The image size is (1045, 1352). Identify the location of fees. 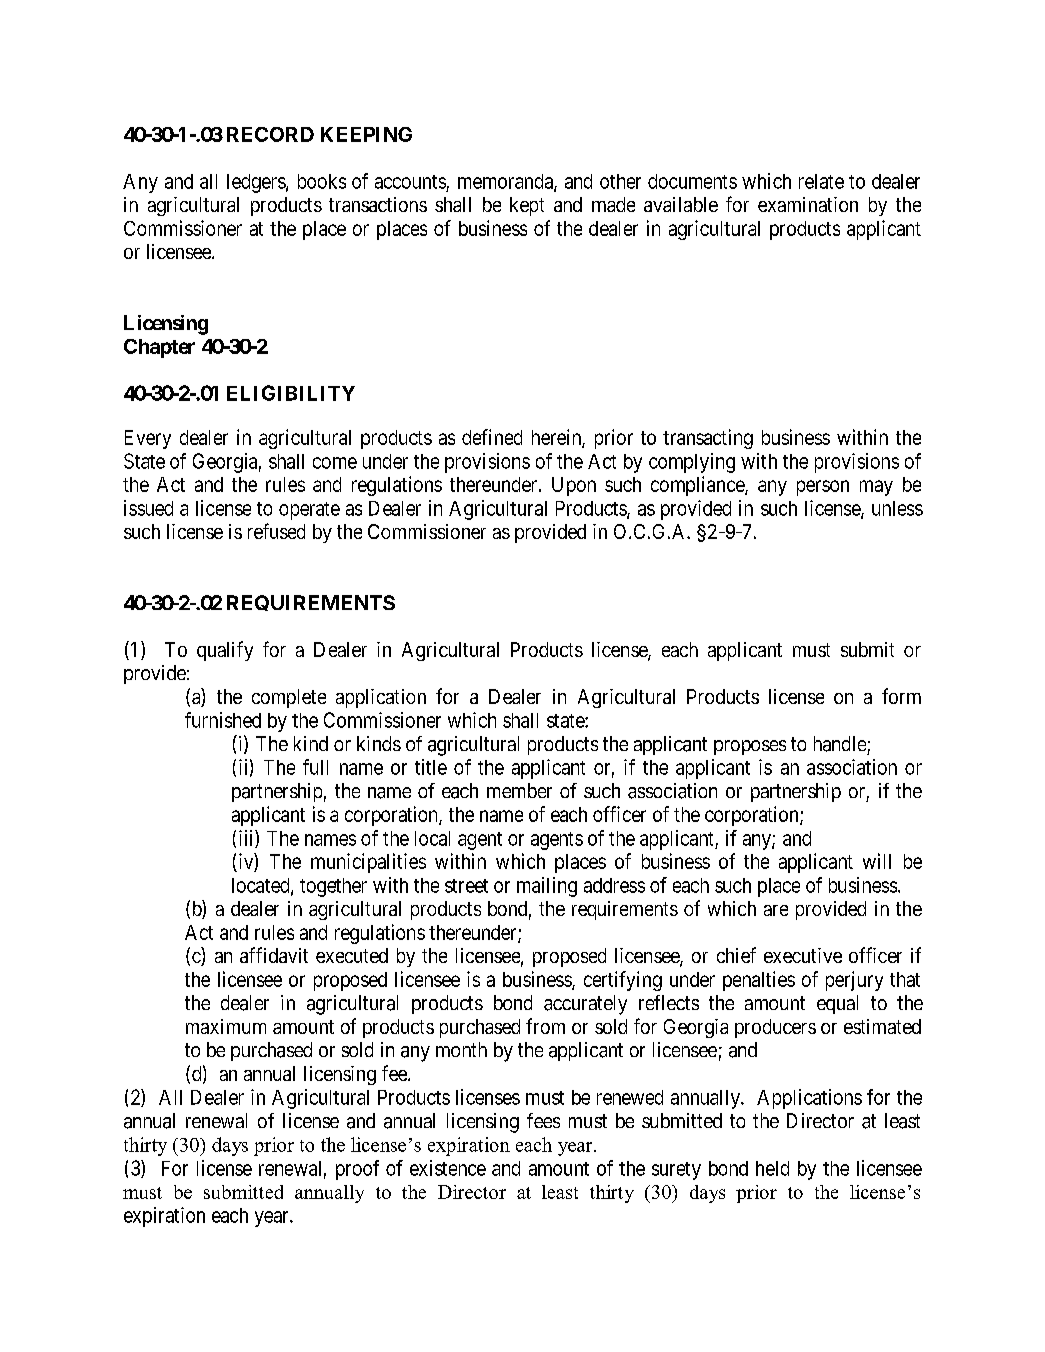
(543, 1120).
